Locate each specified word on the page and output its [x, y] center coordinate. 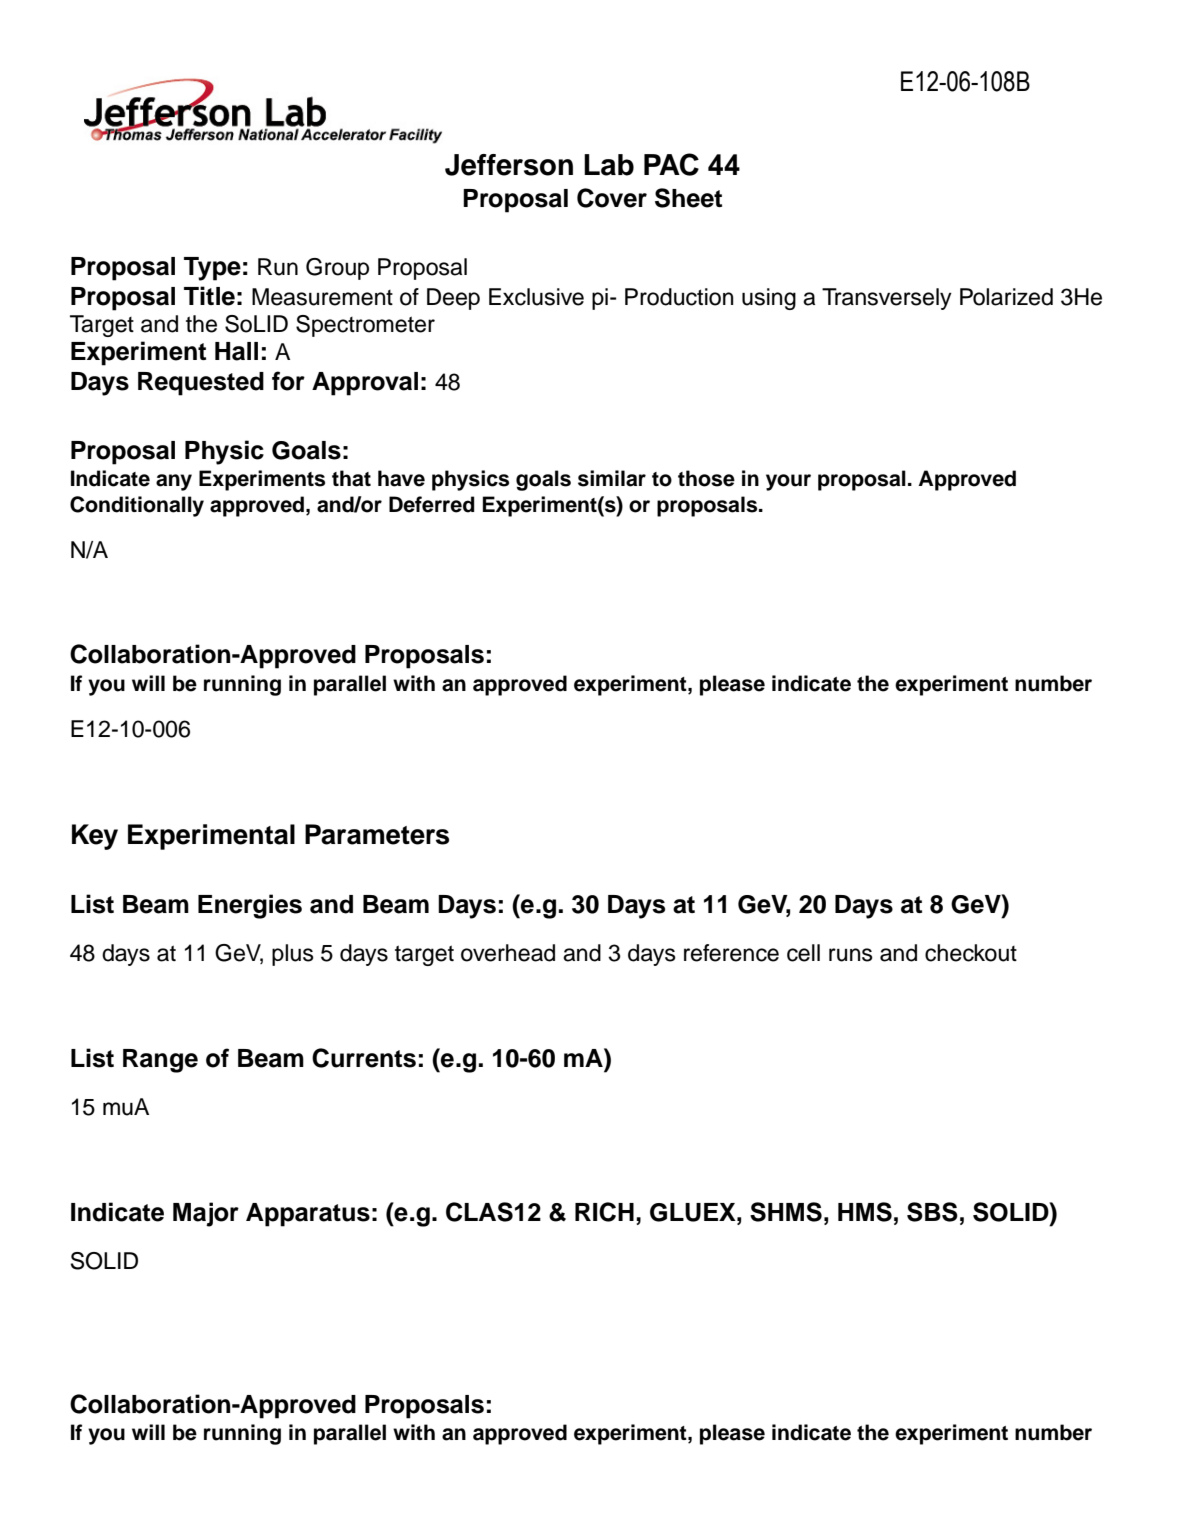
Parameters [377, 834]
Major [206, 1214]
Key [95, 837]
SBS [932, 1212]
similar [612, 478]
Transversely [887, 299]
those [706, 478]
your [788, 482]
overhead [508, 953]
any [174, 482]
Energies [250, 906]
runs [851, 955]
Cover [612, 198]
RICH [604, 1212]
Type [212, 269]
